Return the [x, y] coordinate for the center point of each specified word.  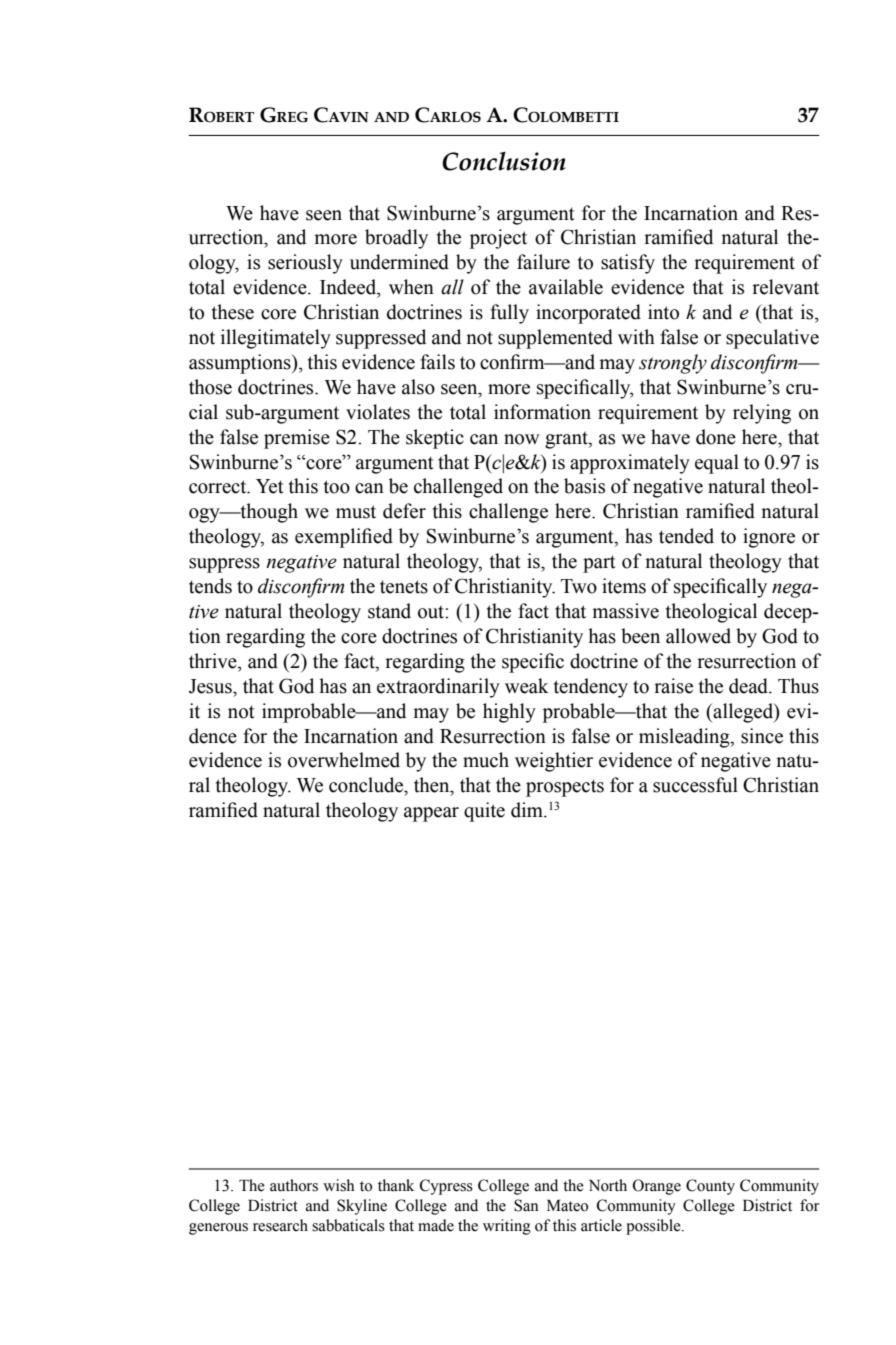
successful [695, 785]
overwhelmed [344, 760]
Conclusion [504, 161]
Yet [270, 486]
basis [584, 486]
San [526, 1205]
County [710, 1187]
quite [484, 812]
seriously [305, 264]
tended [686, 536]
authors [294, 1185]
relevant [785, 287]
